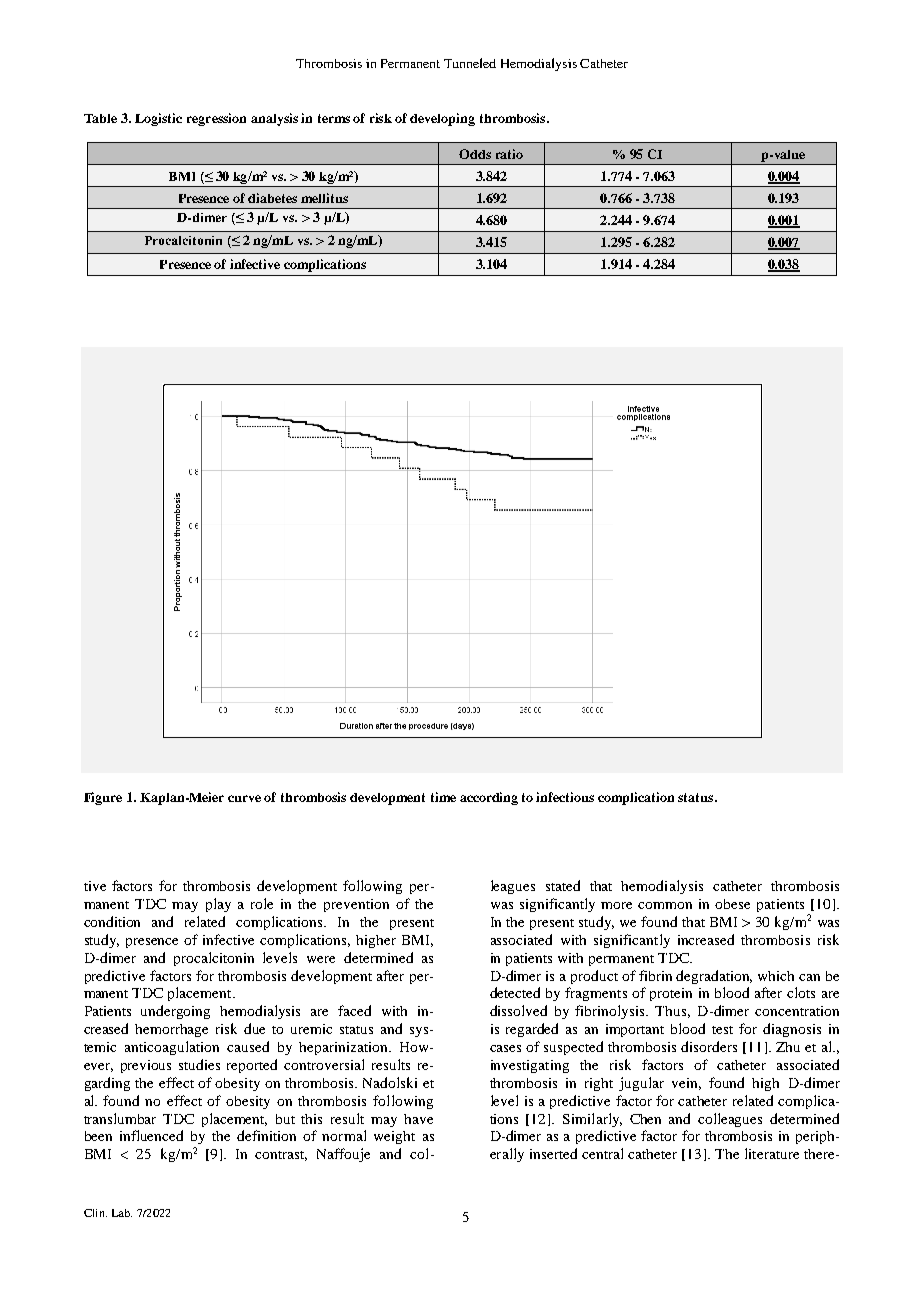 This screenshot has width=924, height=1308. Describe the element at coordinates (443, 797) in the screenshot. I see `time` at that location.
